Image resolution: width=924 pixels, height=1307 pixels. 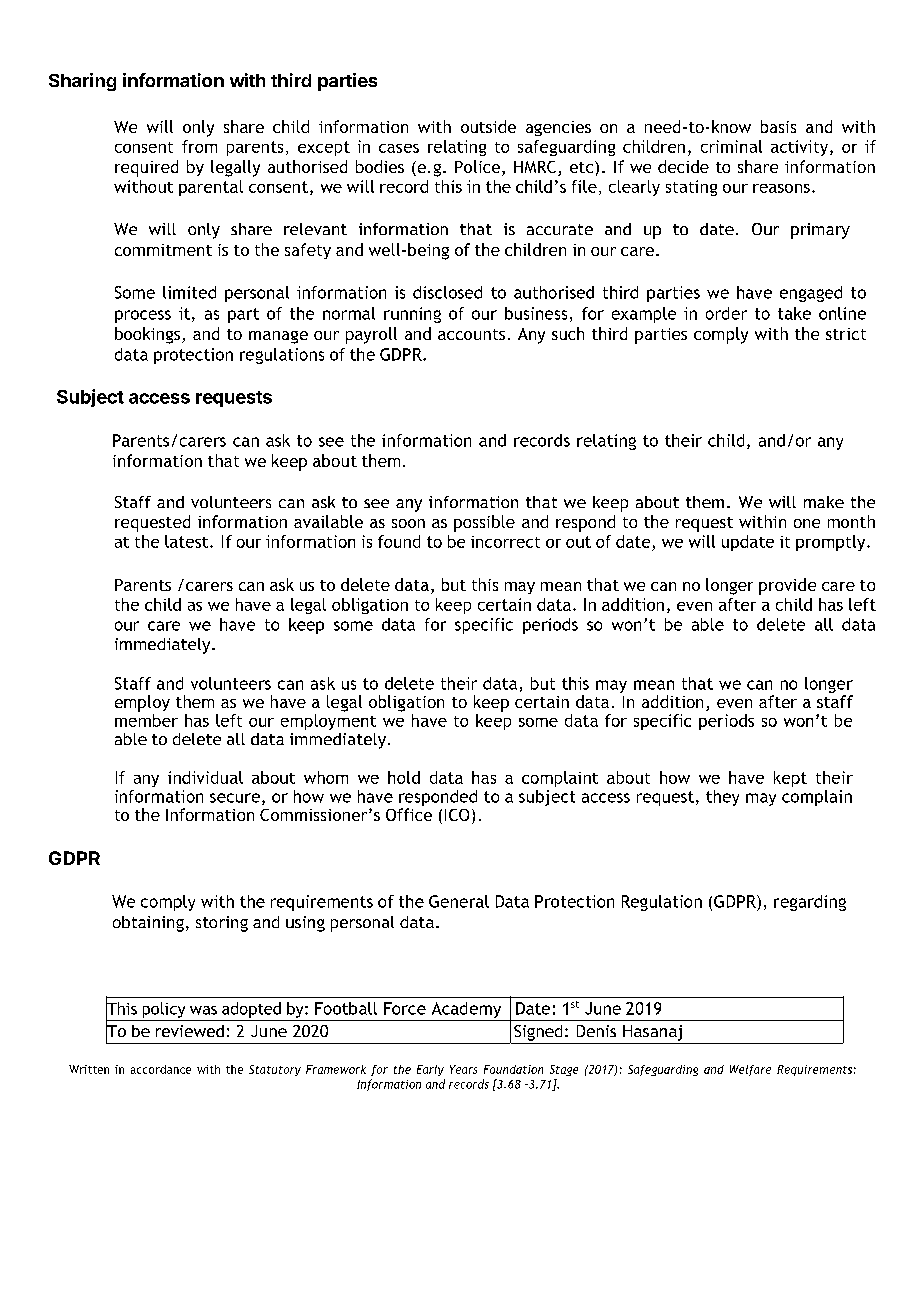 What do you see at coordinates (190, 1031) in the screenshot?
I see `reviewed` at bounding box center [190, 1031].
